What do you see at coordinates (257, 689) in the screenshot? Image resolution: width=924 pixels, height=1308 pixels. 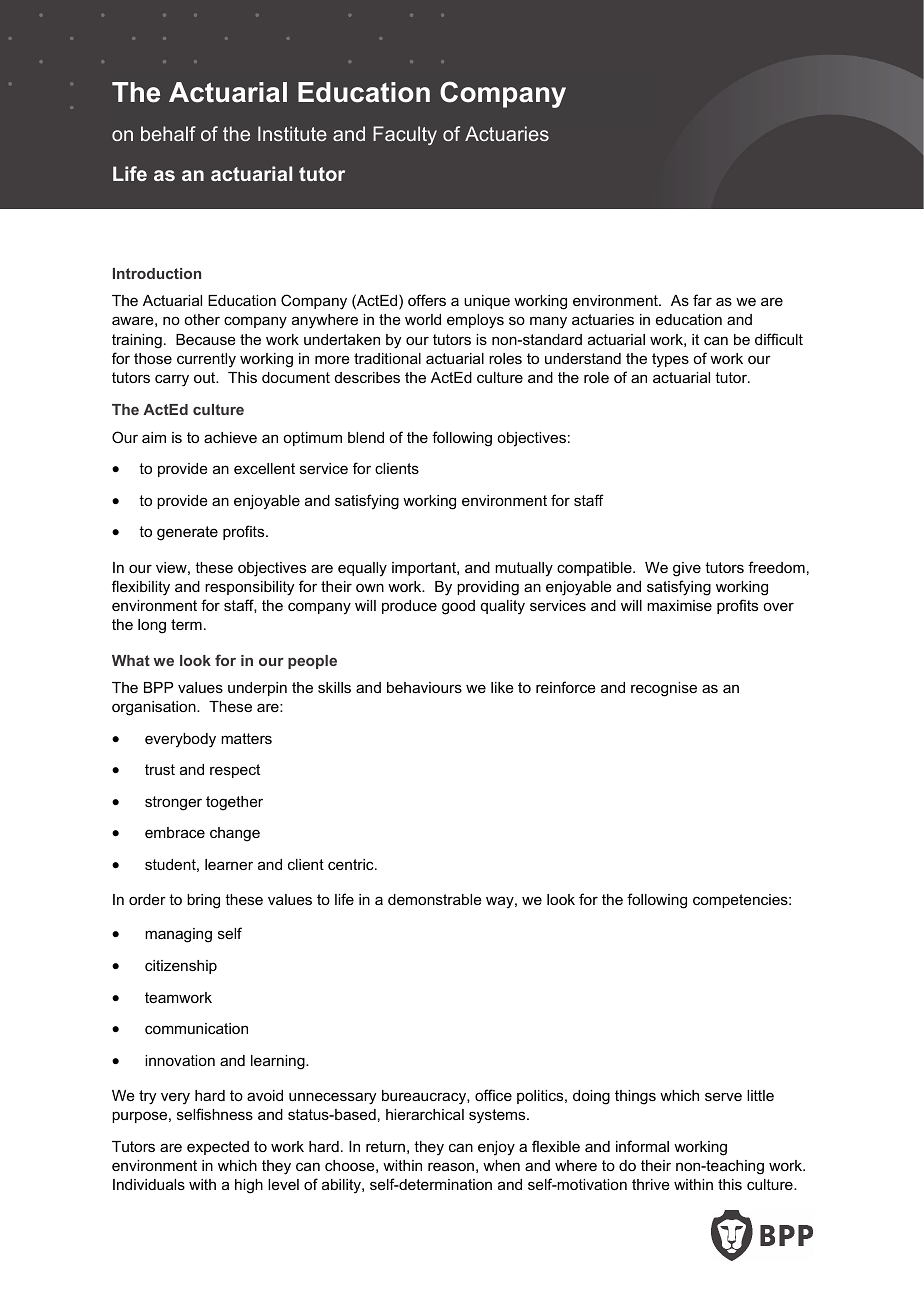 I see `underpin` at bounding box center [257, 689].
